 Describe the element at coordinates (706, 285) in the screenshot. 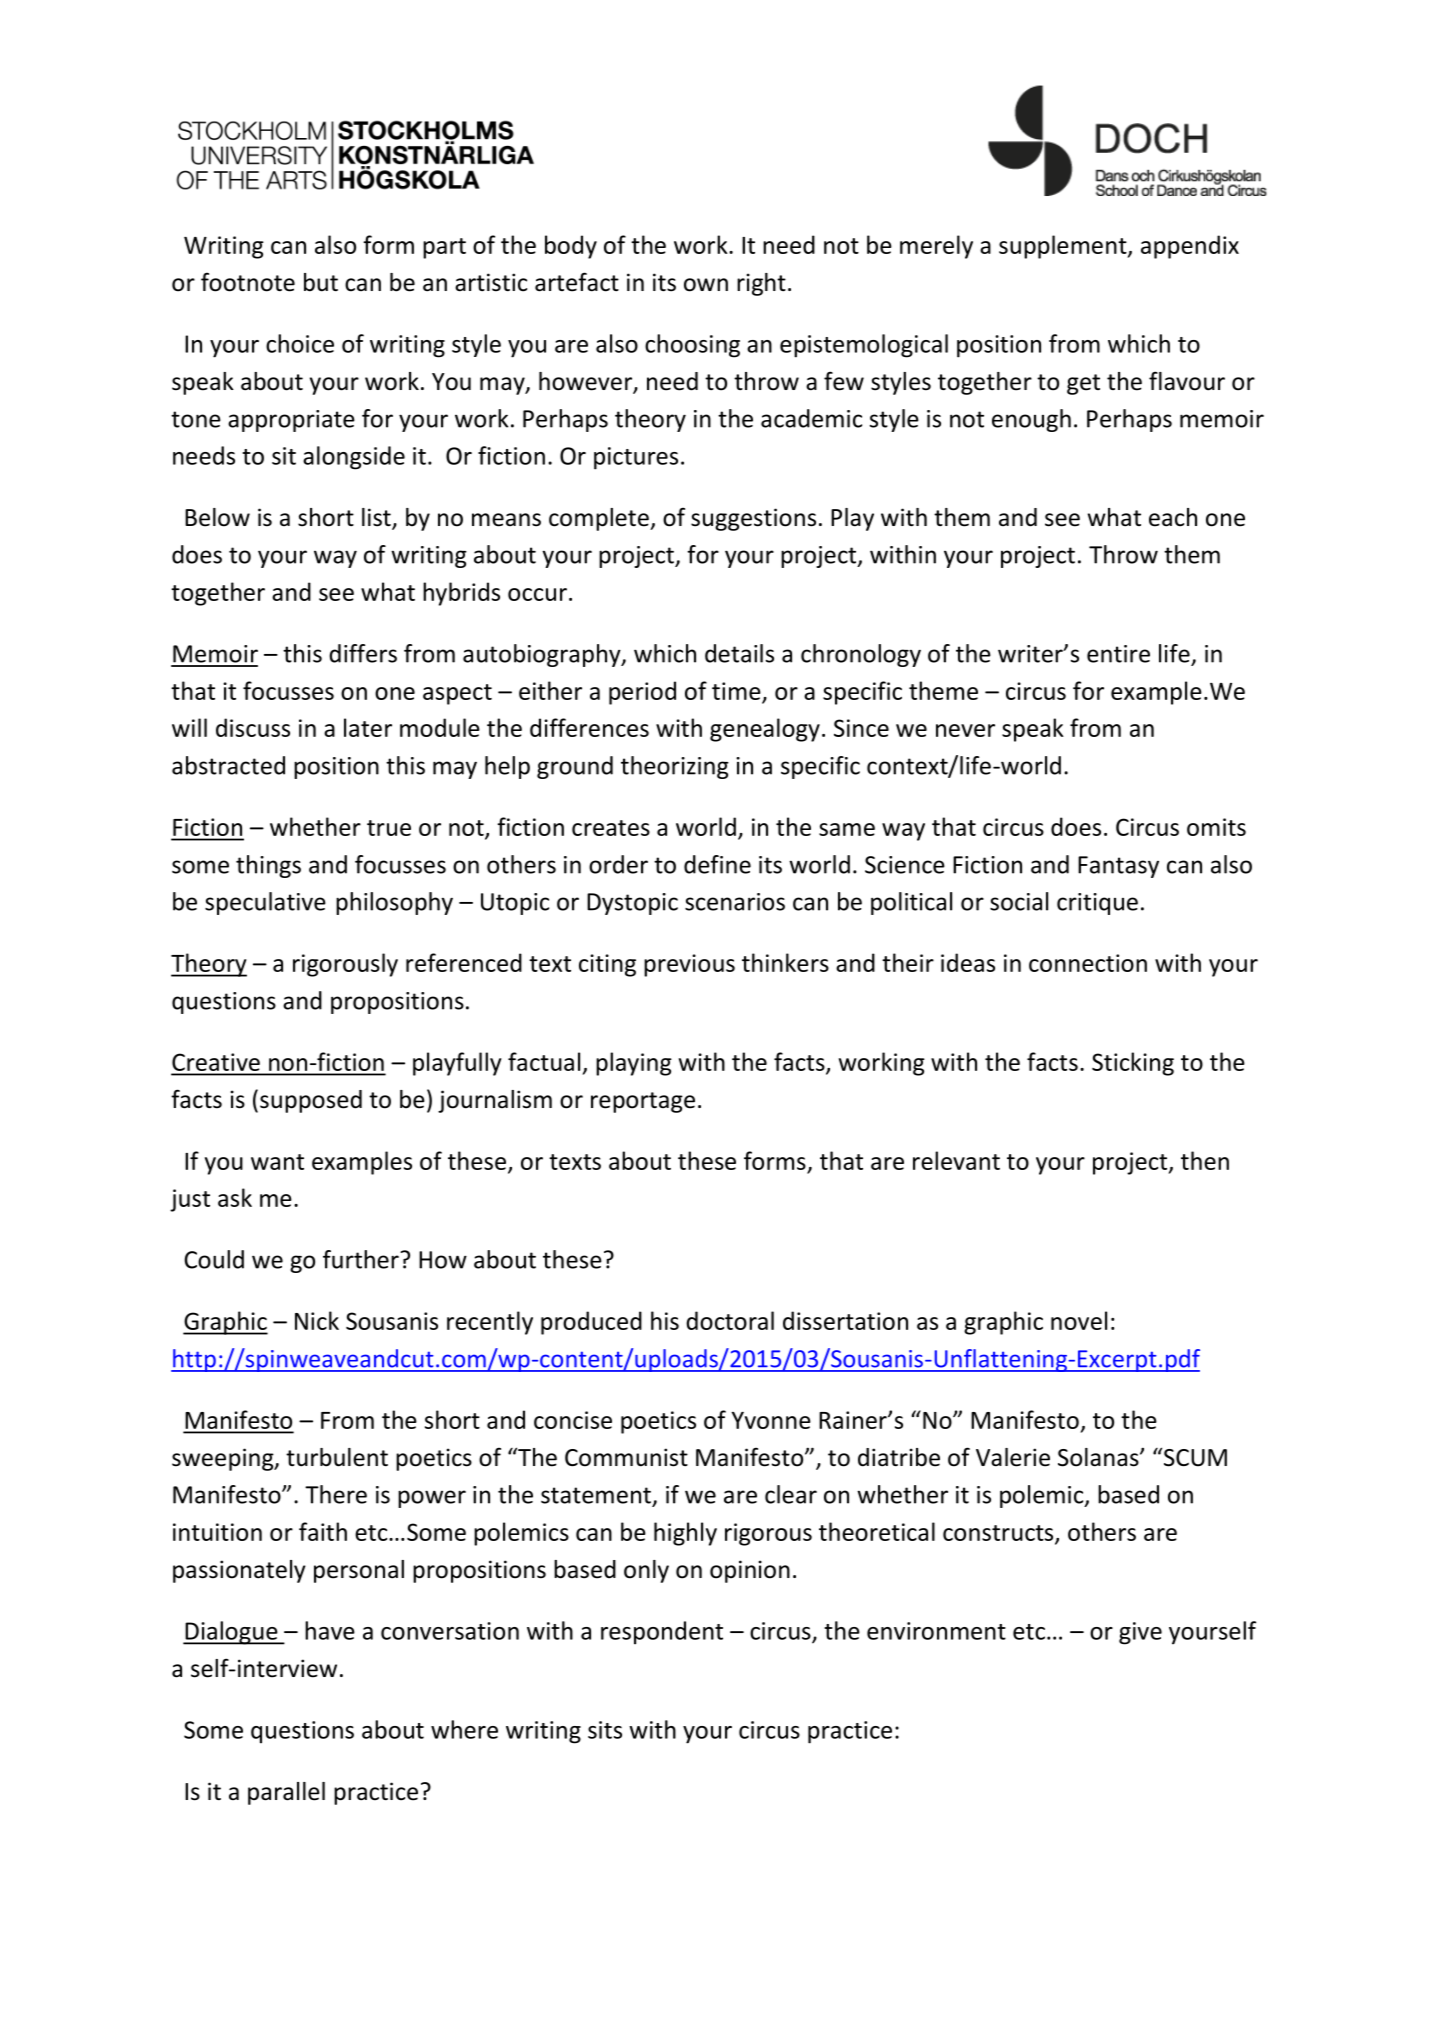

I see `own` at that location.
